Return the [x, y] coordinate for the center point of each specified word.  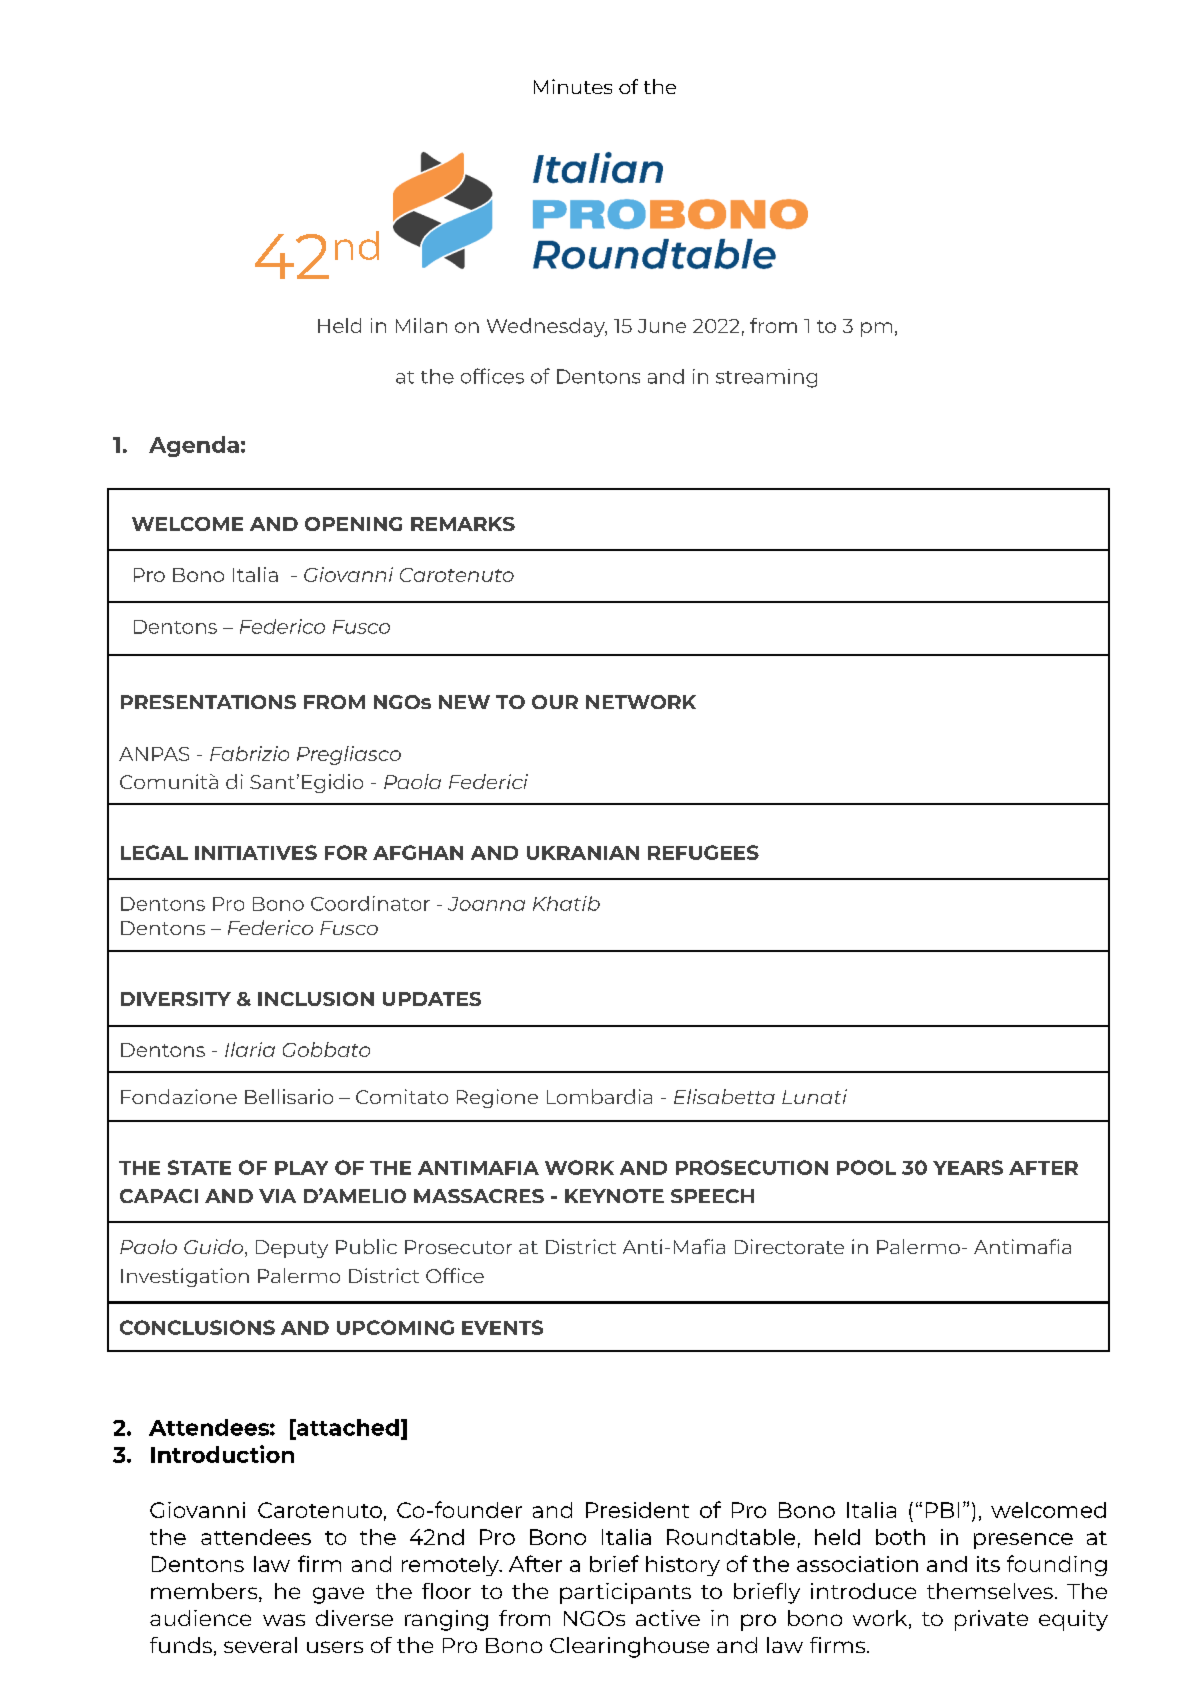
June [662, 326]
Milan [421, 325]
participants [625, 1593]
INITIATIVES [256, 852]
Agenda [194, 446]
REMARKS [463, 524]
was [284, 1620]
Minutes [573, 86]
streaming [766, 378]
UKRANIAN [583, 853]
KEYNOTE [614, 1196]
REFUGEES [703, 852]
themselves [990, 1591]
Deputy [292, 1249]
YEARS [968, 1167]
